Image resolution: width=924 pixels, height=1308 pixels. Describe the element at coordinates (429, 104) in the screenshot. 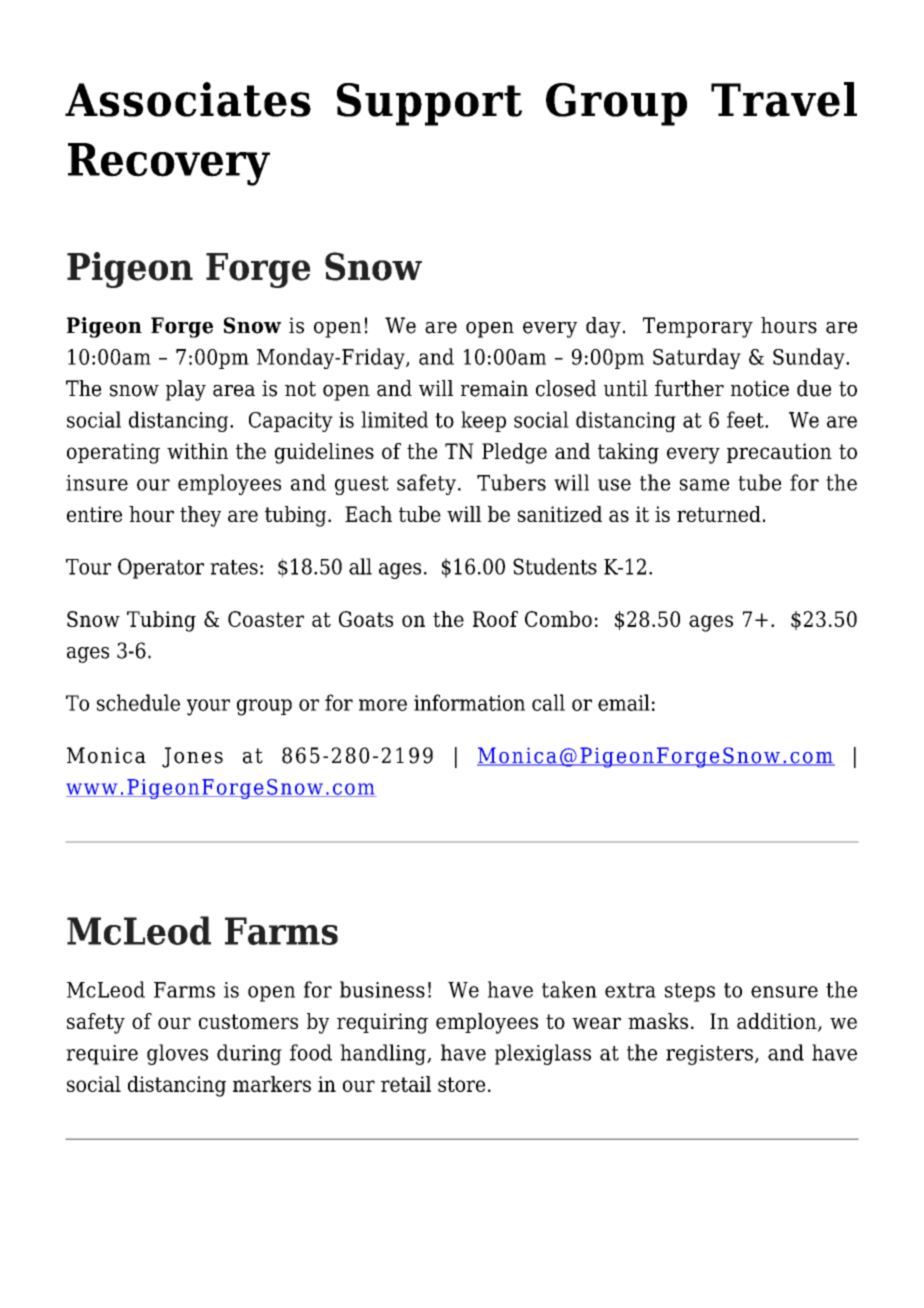

I see `Support` at that location.
